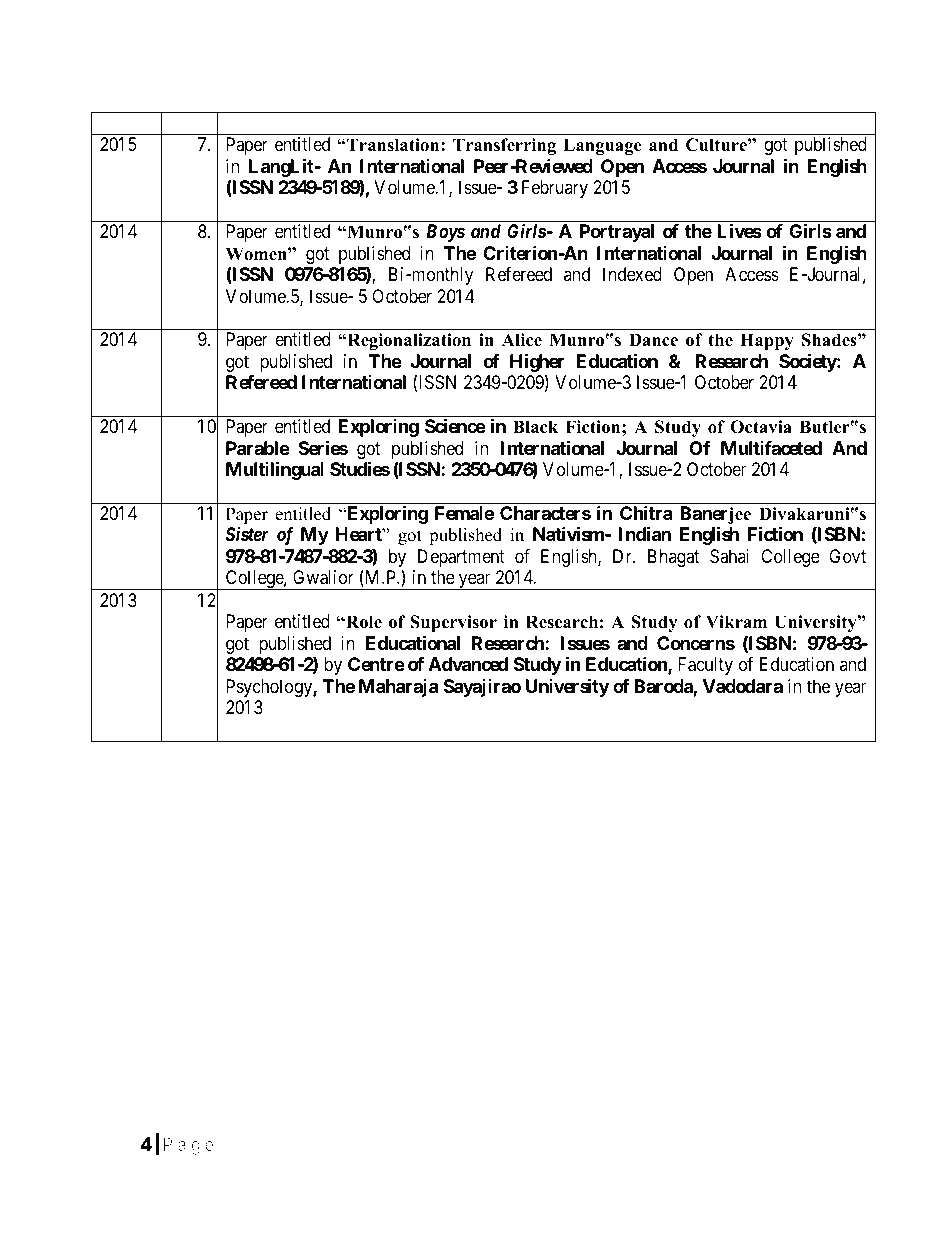 This screenshot has width=952, height=1233. What do you see at coordinates (275, 470) in the screenshot?
I see `Multilingual` at bounding box center [275, 470].
